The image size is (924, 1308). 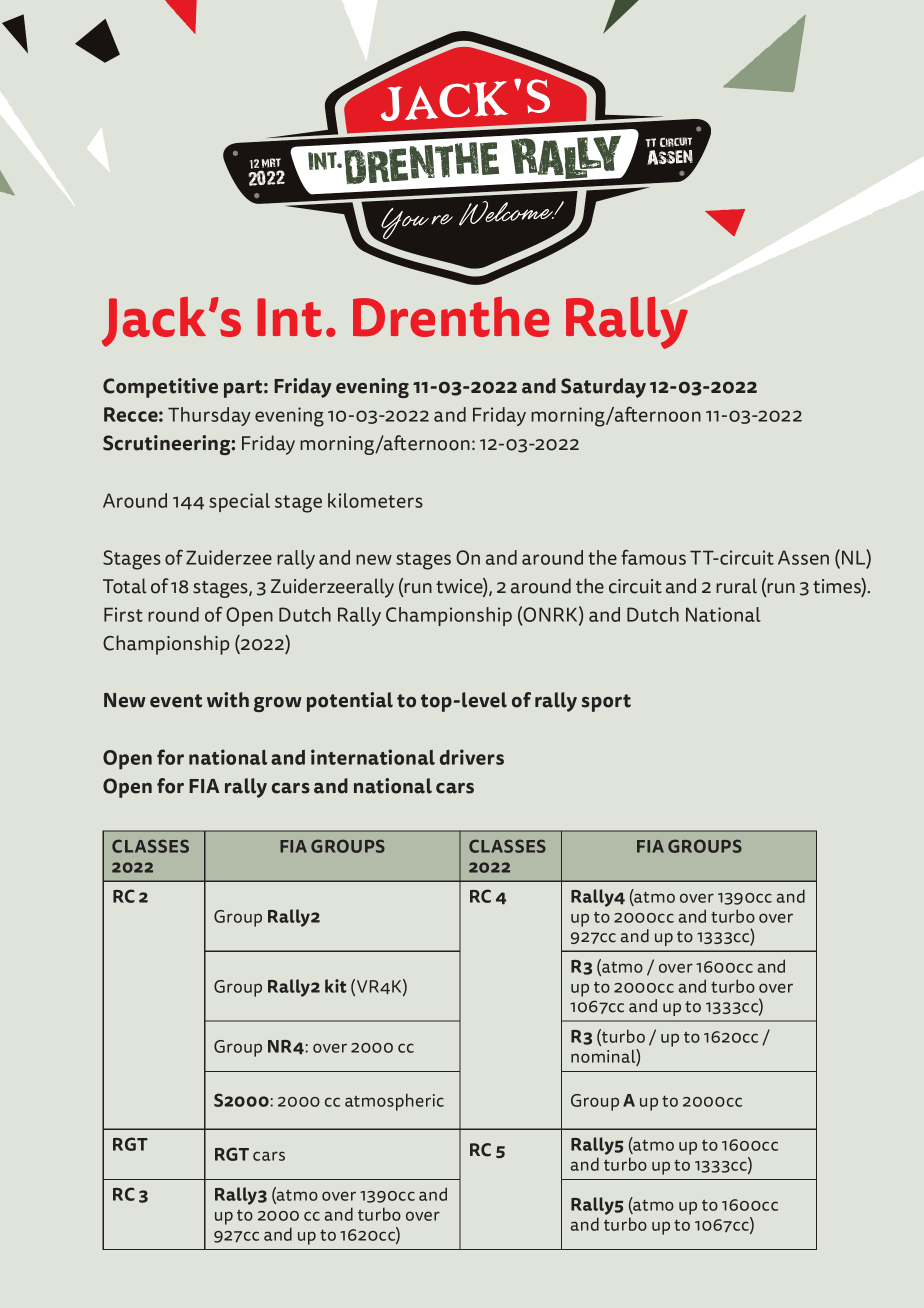 What do you see at coordinates (176, 701) in the document?
I see `event` at bounding box center [176, 701].
